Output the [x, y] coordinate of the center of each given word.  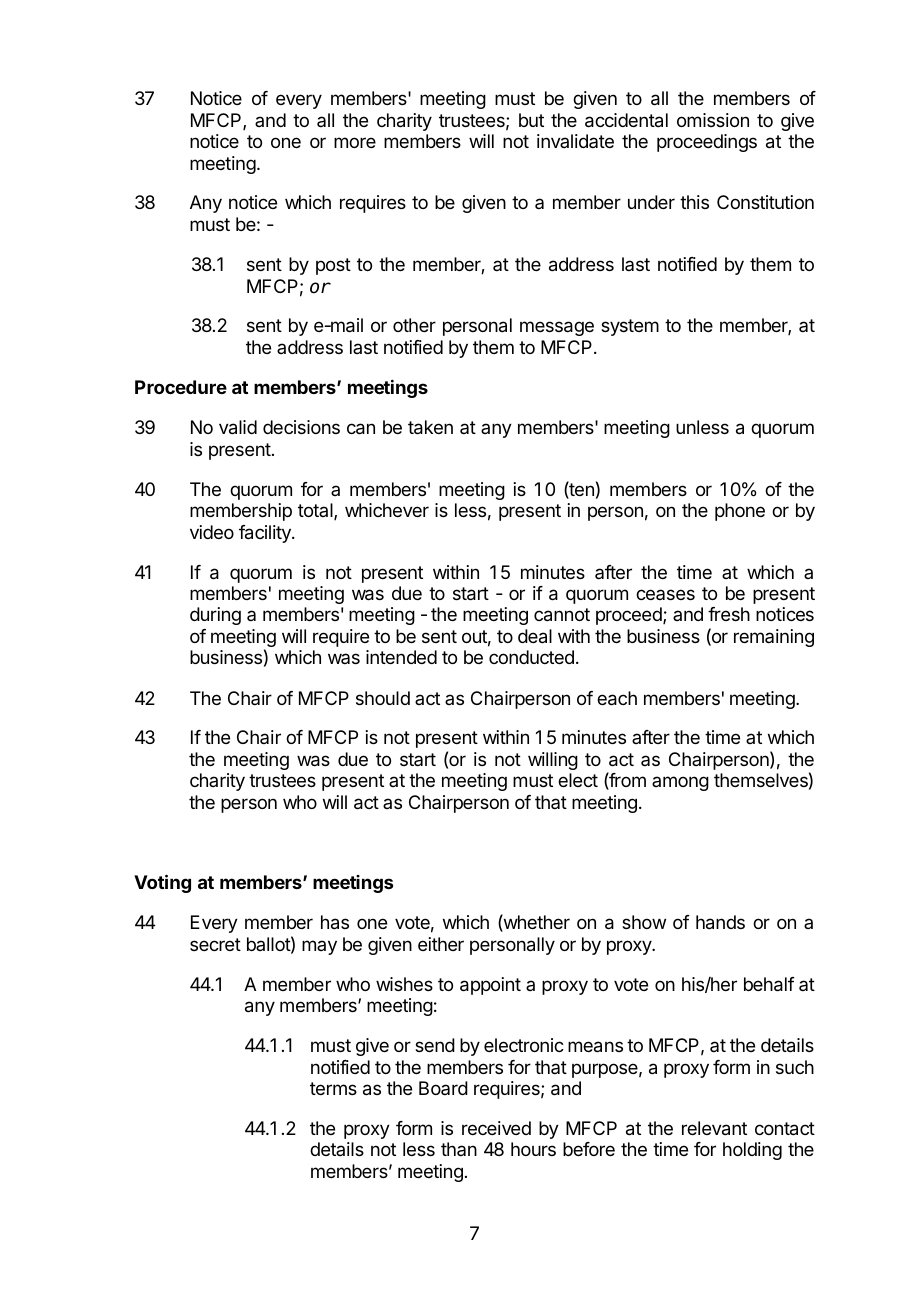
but [531, 120]
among [680, 783]
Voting [162, 883]
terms [333, 1088]
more [355, 142]
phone [740, 512]
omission [713, 120]
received [496, 1128]
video [212, 532]
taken [430, 427]
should [383, 698]
